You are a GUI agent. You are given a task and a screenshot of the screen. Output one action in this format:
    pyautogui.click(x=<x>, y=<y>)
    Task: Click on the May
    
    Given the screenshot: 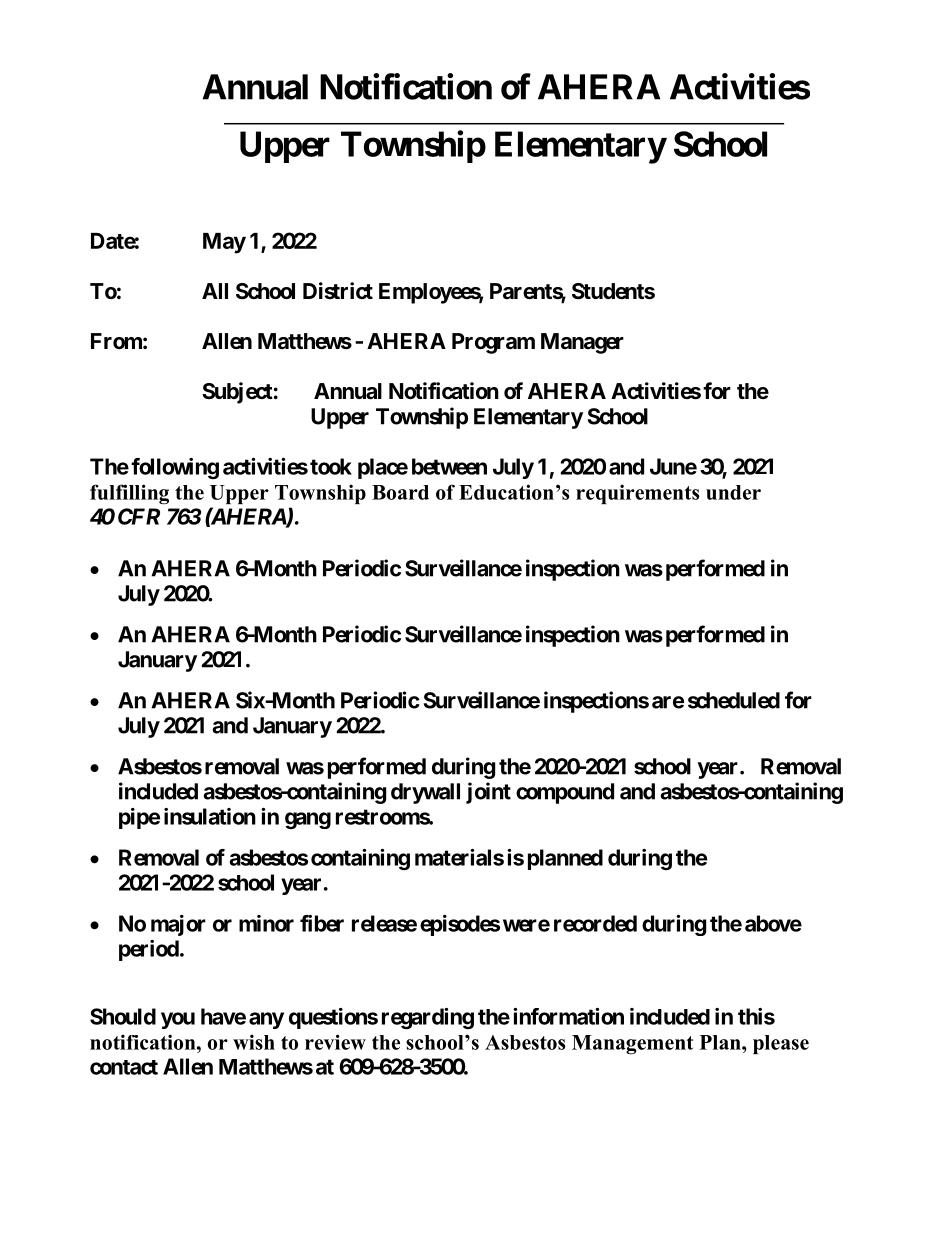 What is the action you would take?
    pyautogui.click(x=224, y=243)
